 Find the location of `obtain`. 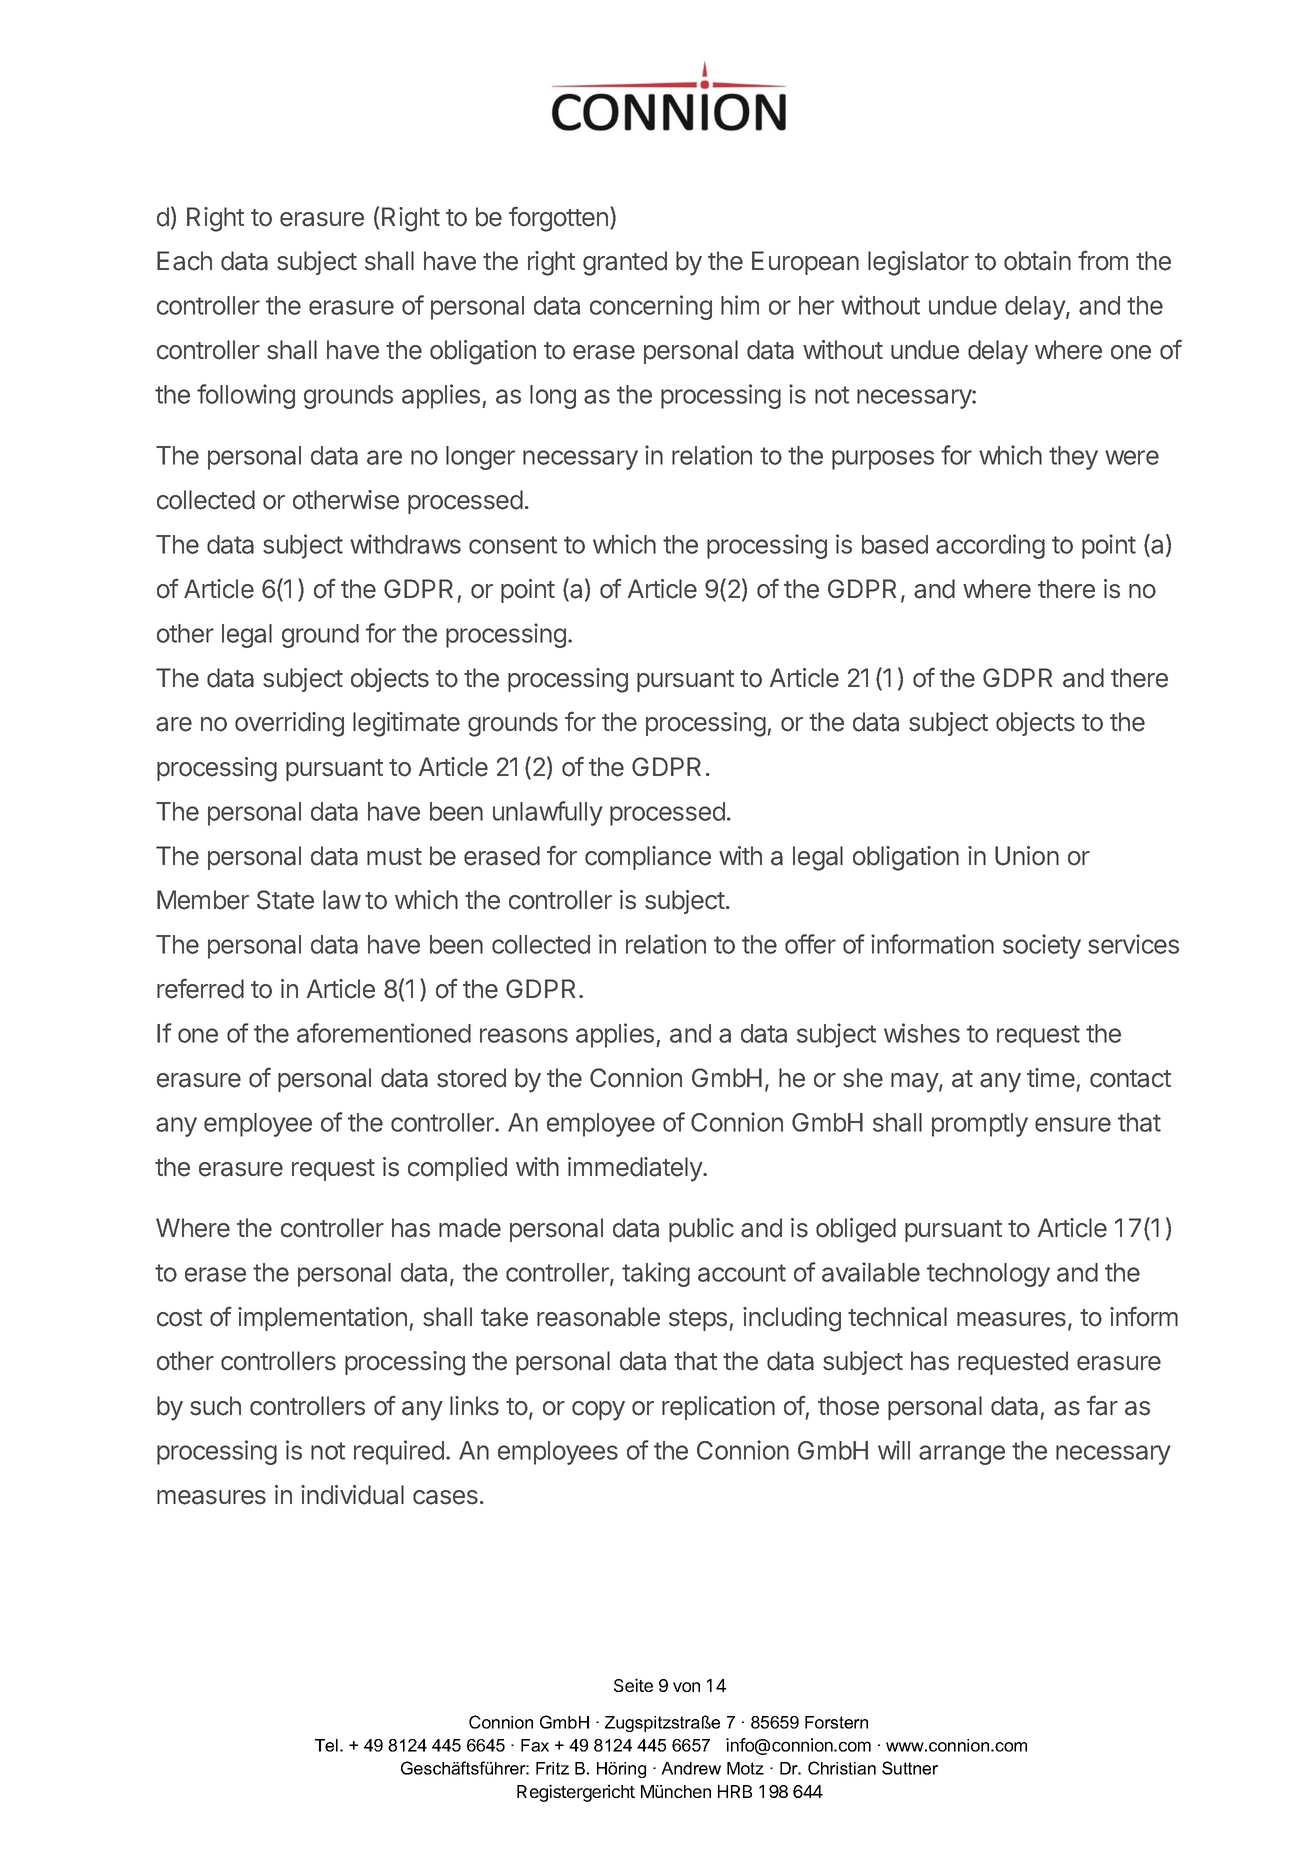

obtain is located at coordinates (1037, 261).
